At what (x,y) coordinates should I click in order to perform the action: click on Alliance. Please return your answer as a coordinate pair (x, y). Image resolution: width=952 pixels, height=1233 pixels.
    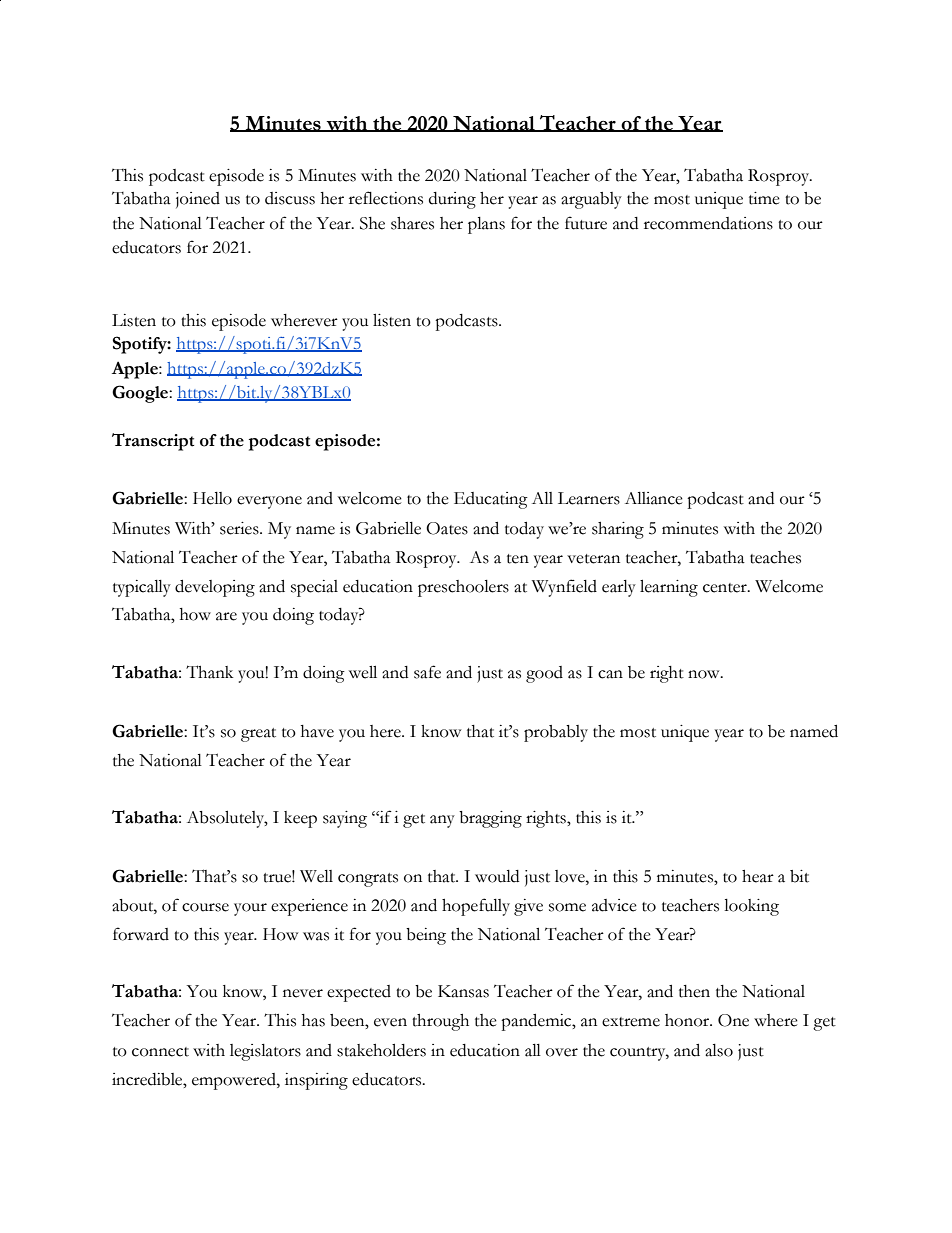
    Looking at the image, I should click on (654, 498).
